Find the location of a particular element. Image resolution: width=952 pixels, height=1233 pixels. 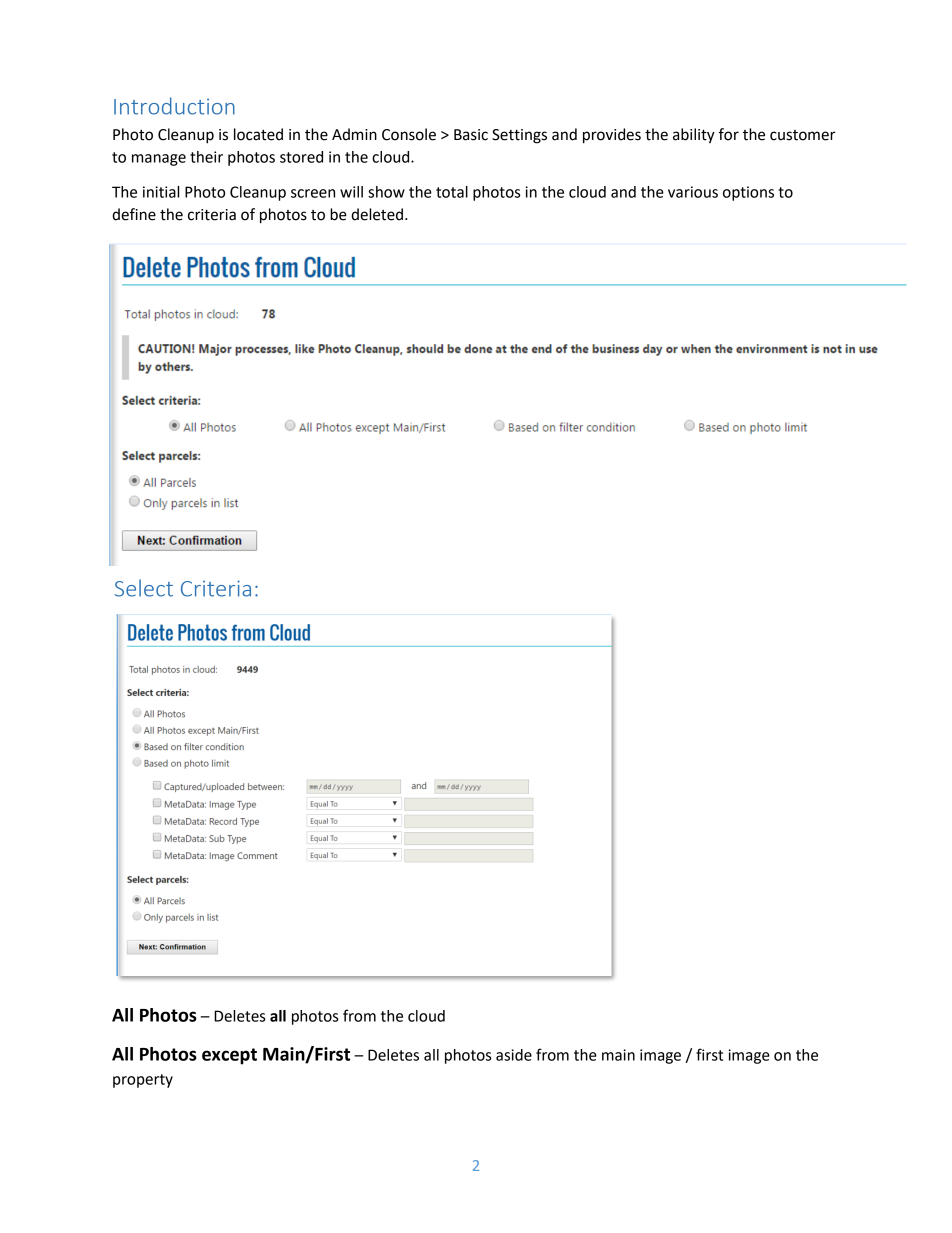

options is located at coordinates (748, 193).
